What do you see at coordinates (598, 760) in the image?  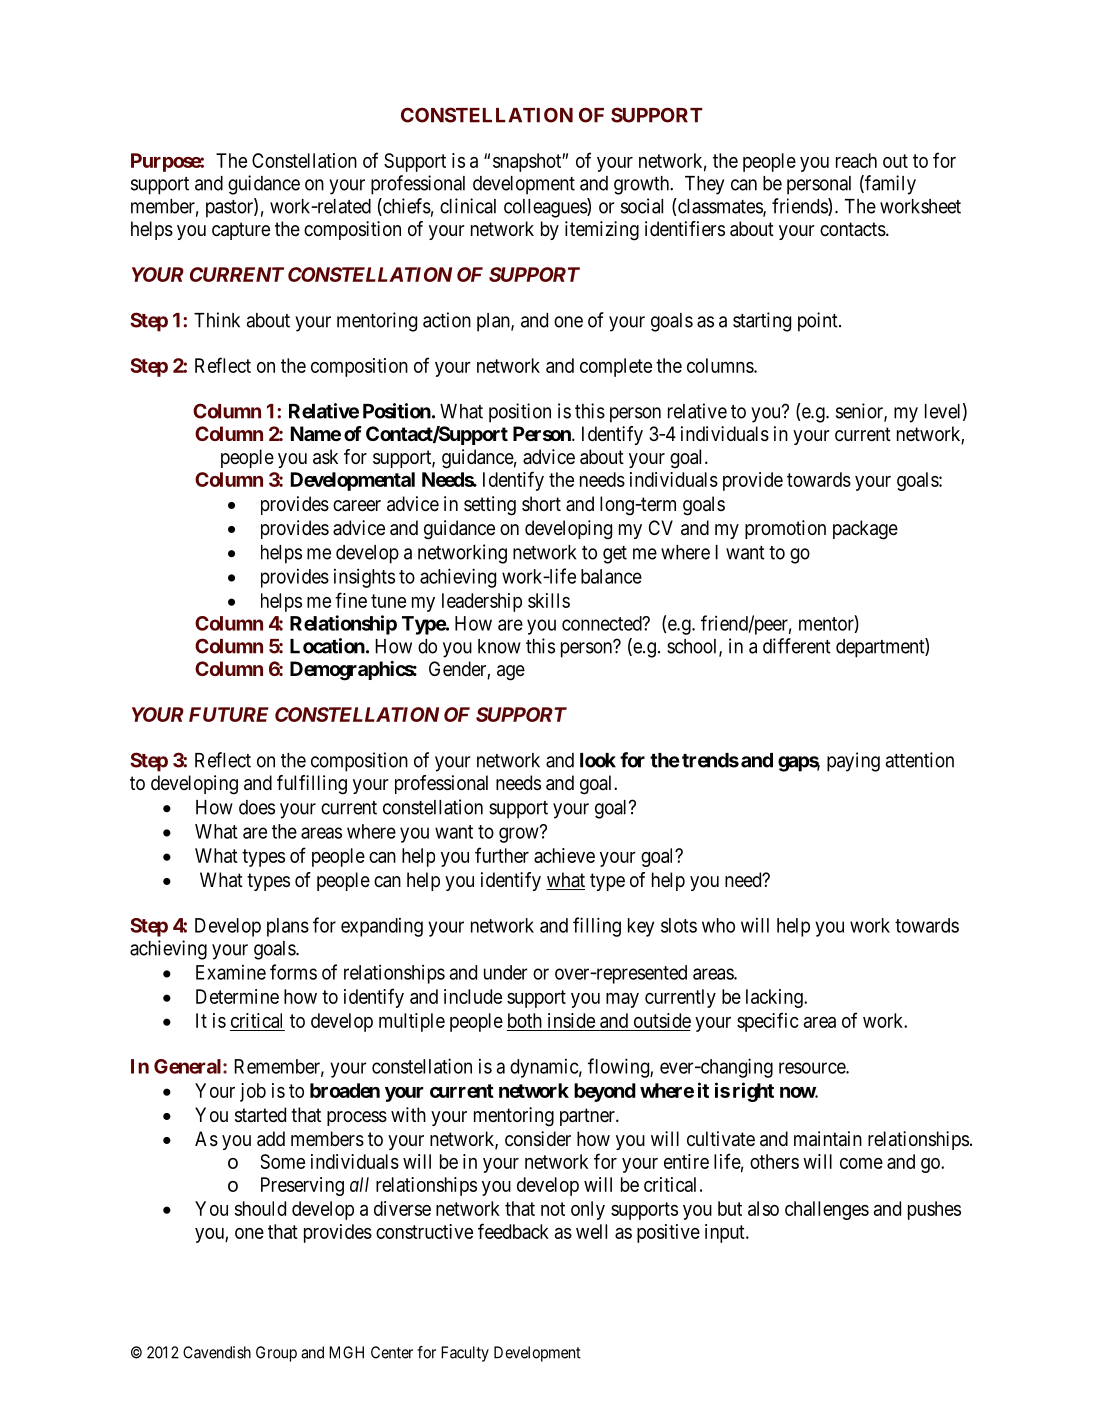 I see `look` at bounding box center [598, 760].
